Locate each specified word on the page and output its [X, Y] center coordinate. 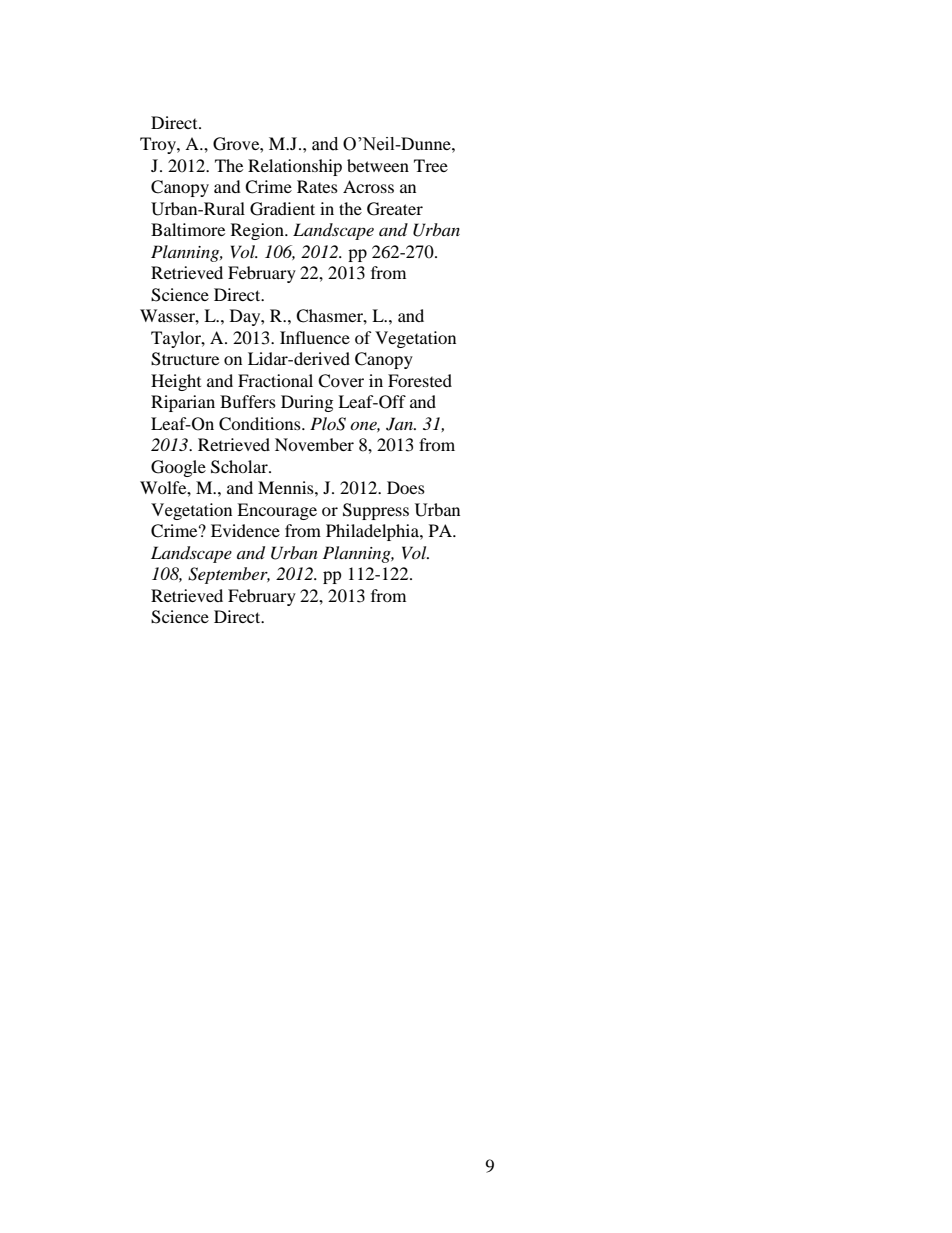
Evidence [245, 530]
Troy [159, 145]
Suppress [376, 511]
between [378, 165]
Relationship [295, 167]
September [229, 575]
